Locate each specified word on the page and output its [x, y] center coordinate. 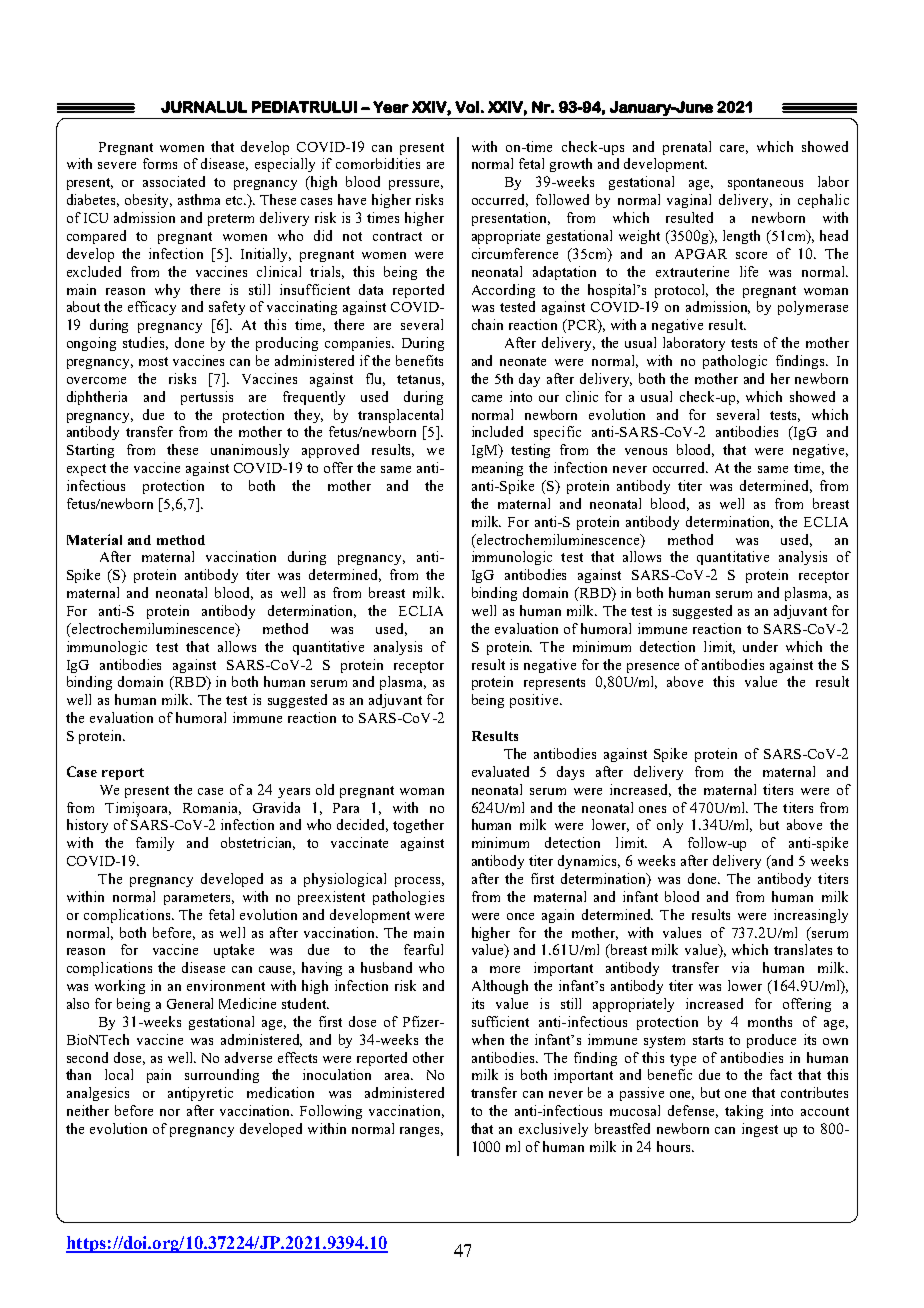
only [670, 826]
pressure [416, 185]
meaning [497, 469]
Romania [212, 808]
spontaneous [765, 184]
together [418, 826]
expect [86, 470]
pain [159, 1076]
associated [174, 181]
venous [646, 451]
